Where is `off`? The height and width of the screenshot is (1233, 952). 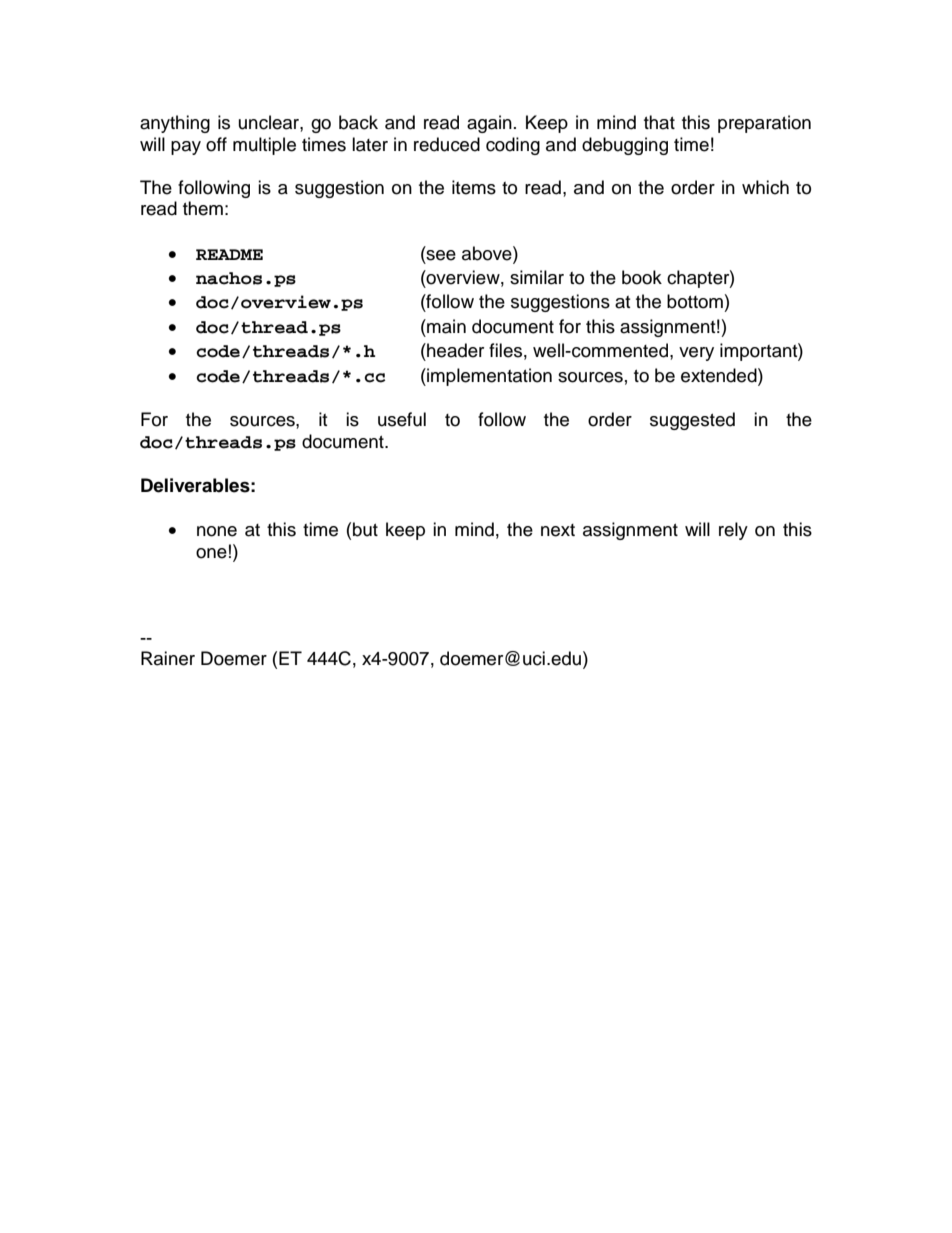
off is located at coordinates (216, 144).
